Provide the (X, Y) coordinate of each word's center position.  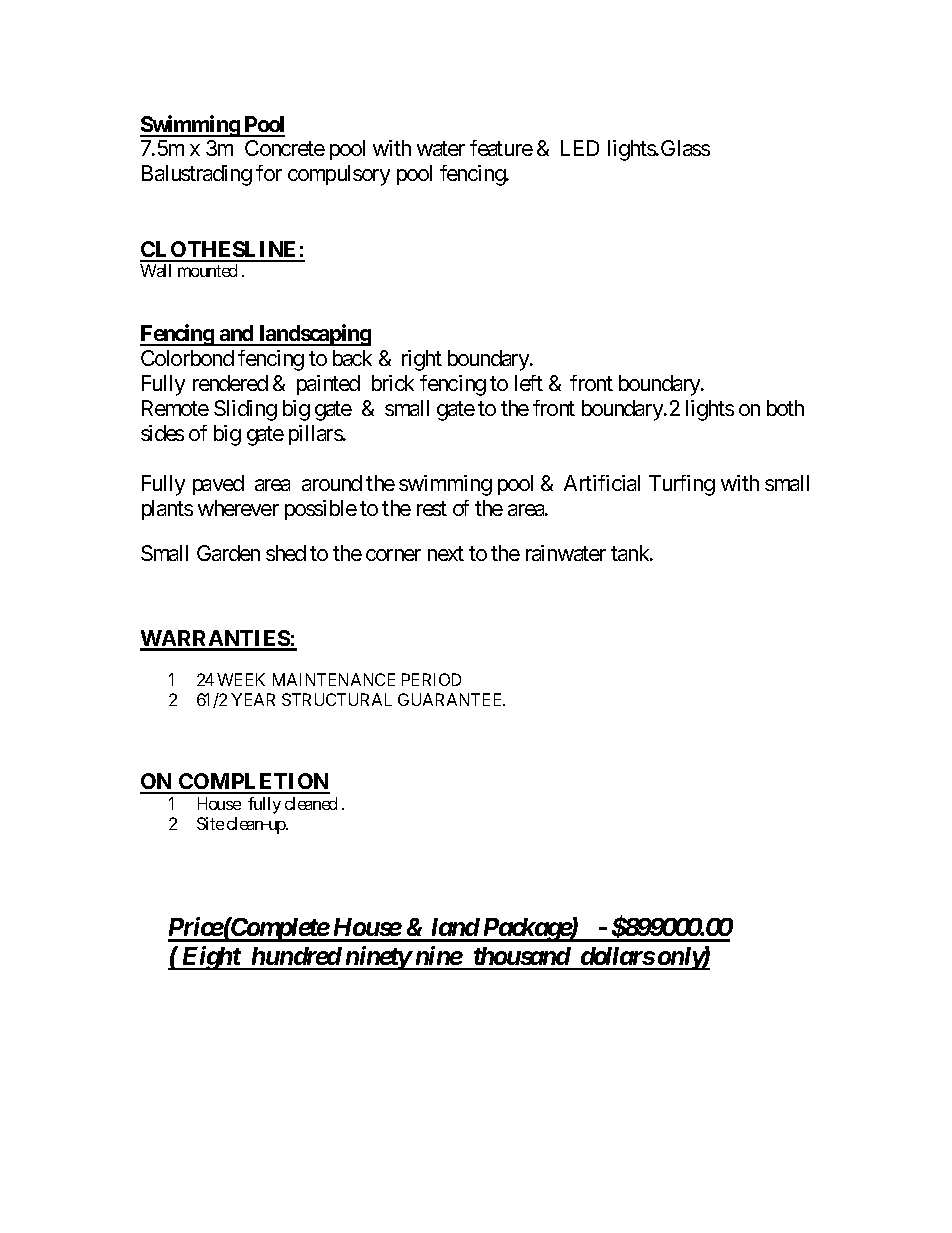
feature (501, 148)
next (446, 554)
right (422, 360)
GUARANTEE (451, 699)
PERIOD (431, 679)
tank (631, 553)
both (785, 408)
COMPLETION (253, 783)
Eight (210, 958)
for (269, 173)
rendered (230, 383)
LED (580, 148)
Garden (228, 553)
